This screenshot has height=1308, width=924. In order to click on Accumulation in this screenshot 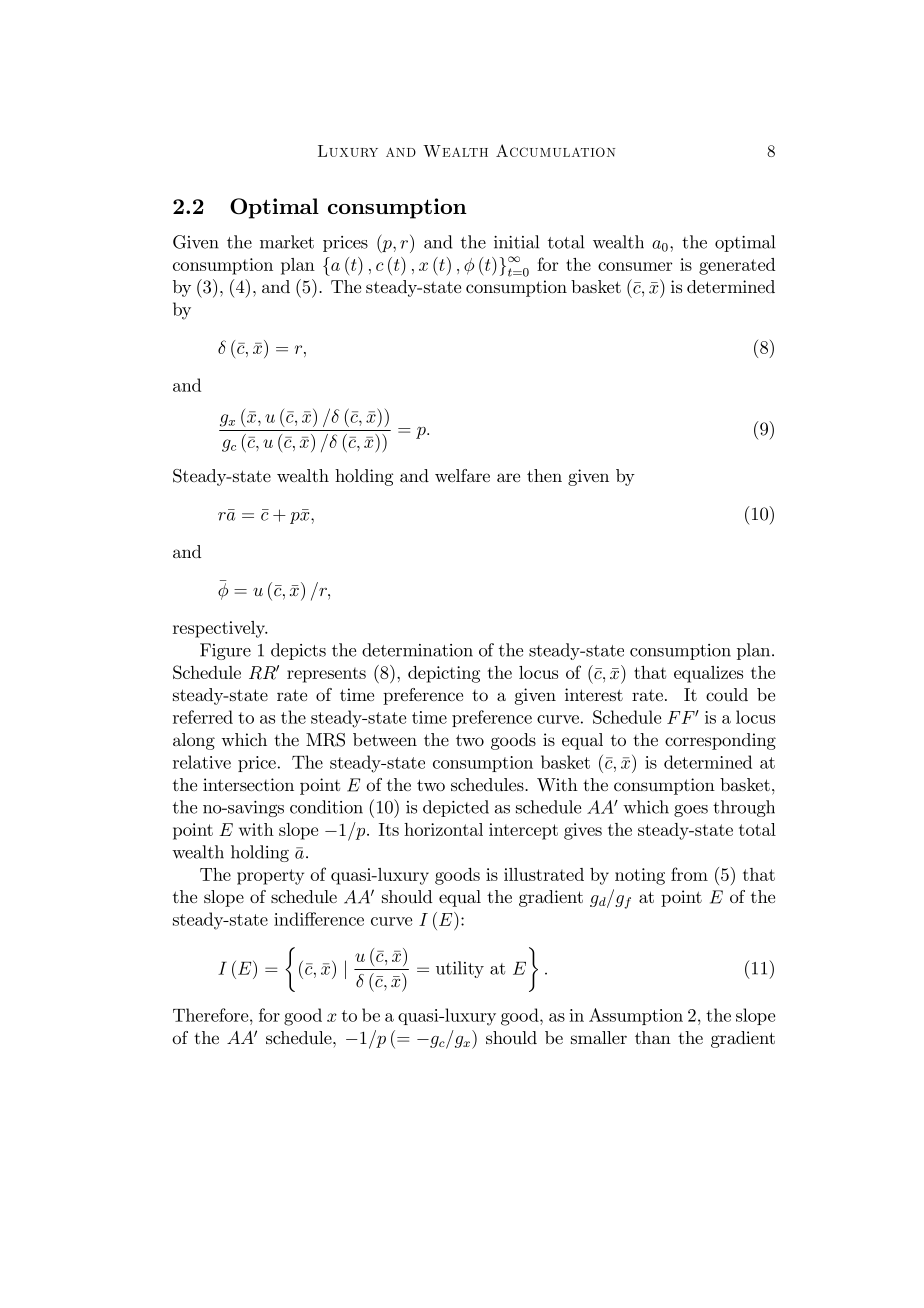, I will do `click(555, 150)`.
